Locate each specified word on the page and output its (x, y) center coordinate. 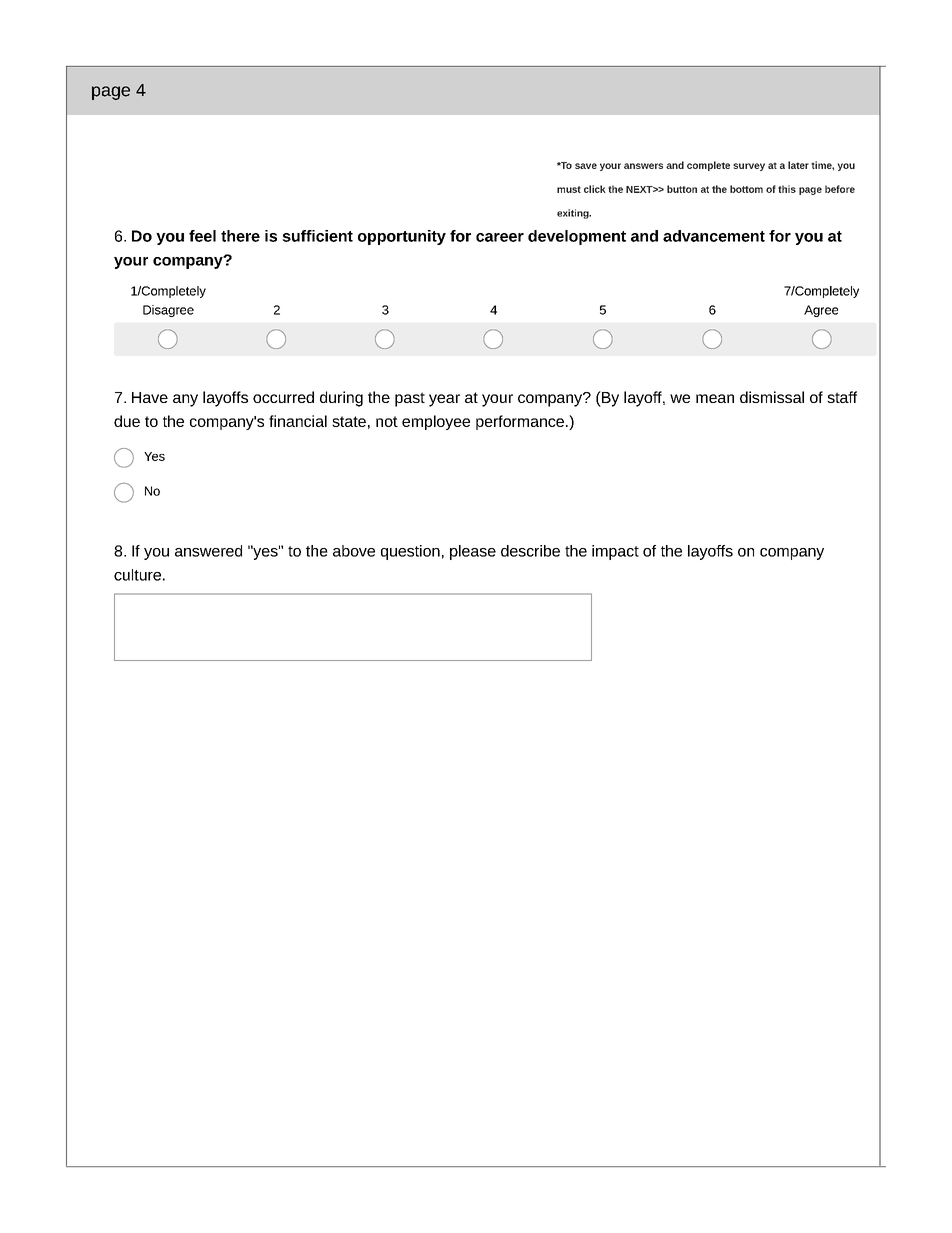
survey (749, 167)
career (500, 237)
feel (202, 236)
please (473, 552)
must (569, 189)
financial (298, 421)
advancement (714, 236)
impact (615, 552)
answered (208, 551)
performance (520, 422)
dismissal (772, 397)
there (240, 236)
